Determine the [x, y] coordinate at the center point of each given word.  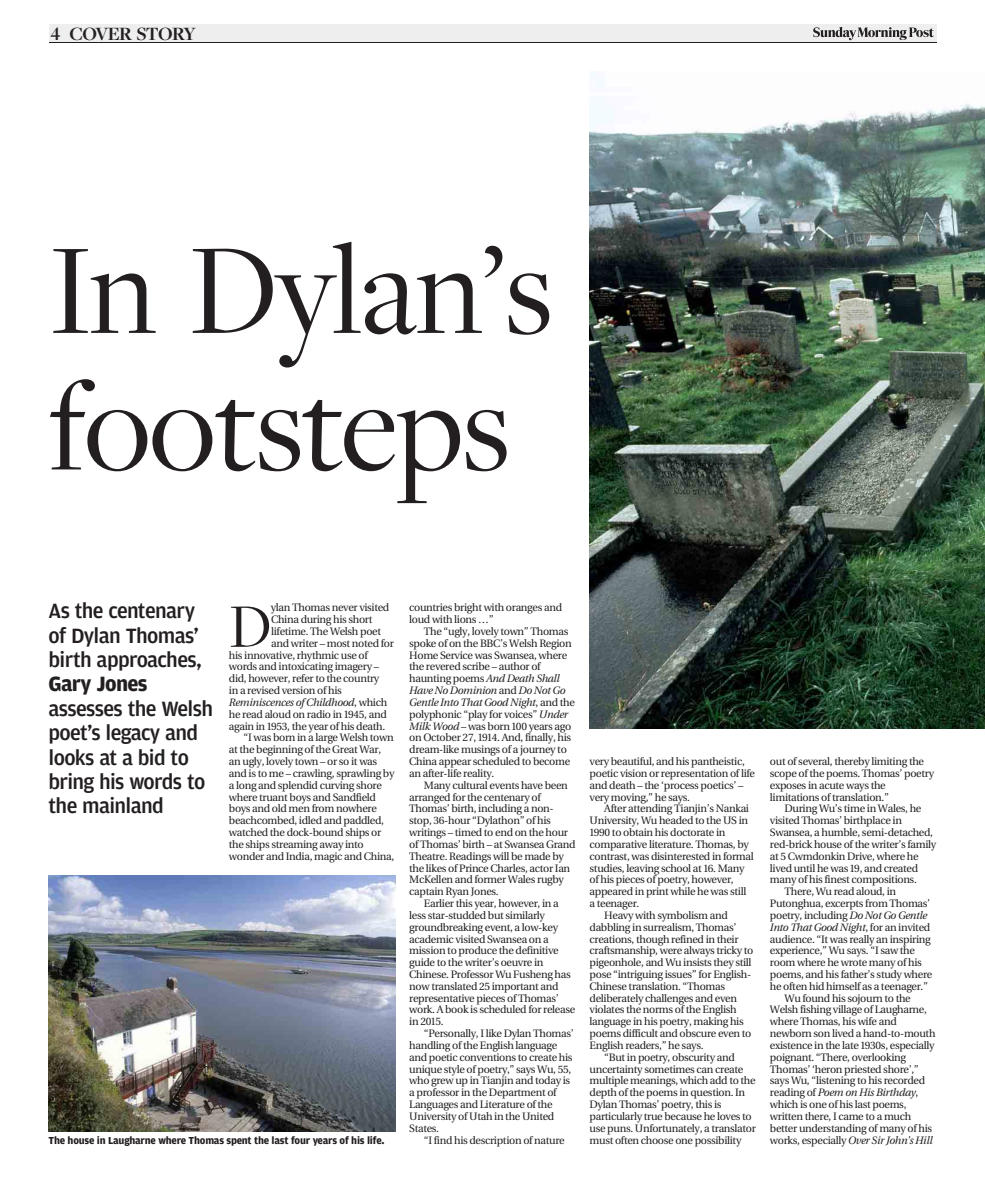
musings [480, 751]
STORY [166, 35]
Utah [480, 1116]
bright [468, 609]
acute [831, 785]
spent [239, 1141]
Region [555, 645]
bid [152, 757]
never [345, 608]
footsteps [278, 441]
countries [430, 607]
